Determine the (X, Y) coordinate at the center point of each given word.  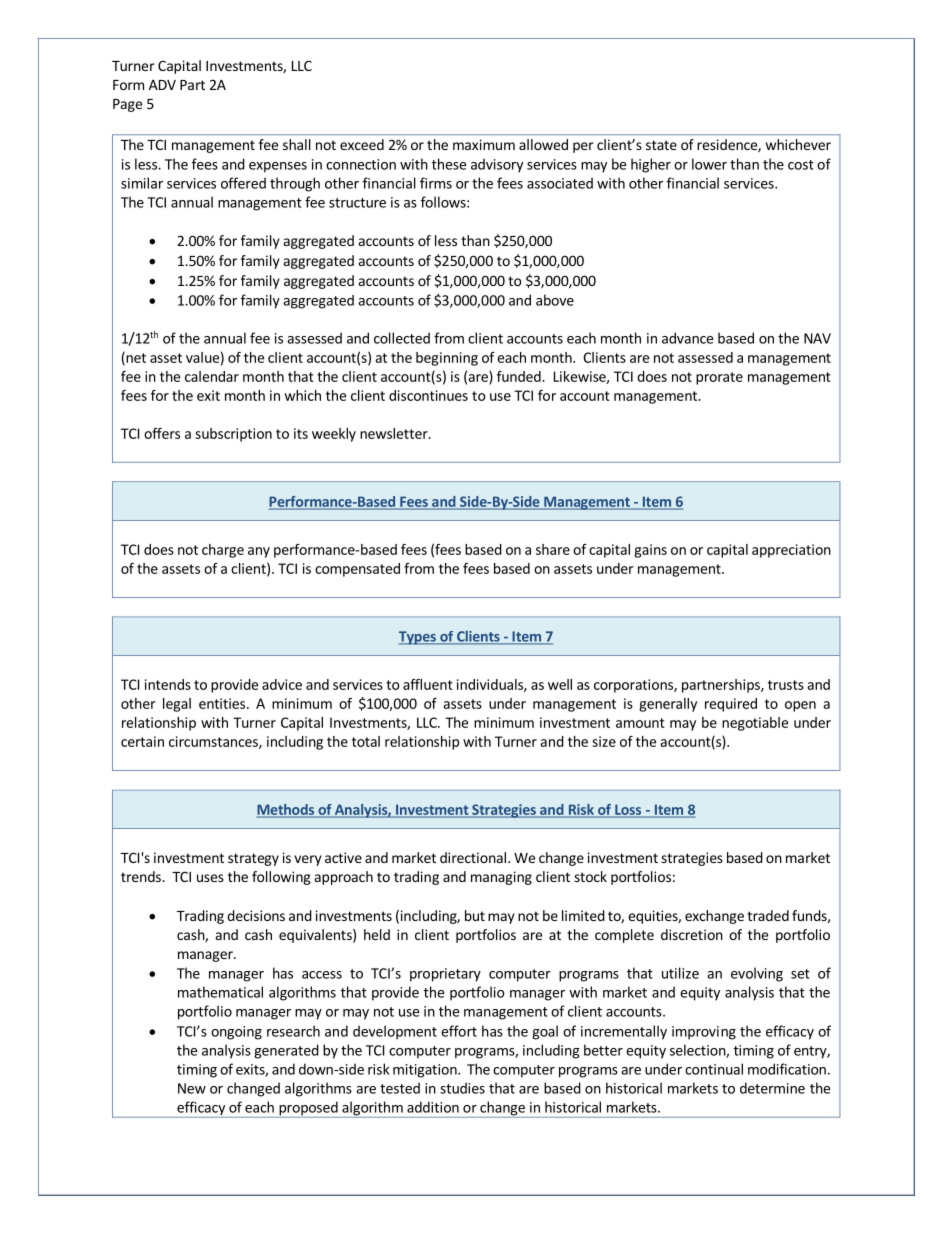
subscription (233, 435)
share (553, 549)
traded (768, 915)
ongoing (236, 1033)
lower (709, 164)
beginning (447, 359)
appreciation (791, 551)
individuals (491, 685)
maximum (484, 144)
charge (223, 551)
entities (222, 703)
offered (243, 183)
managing (501, 878)
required (731, 705)
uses (210, 878)
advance (687, 338)
